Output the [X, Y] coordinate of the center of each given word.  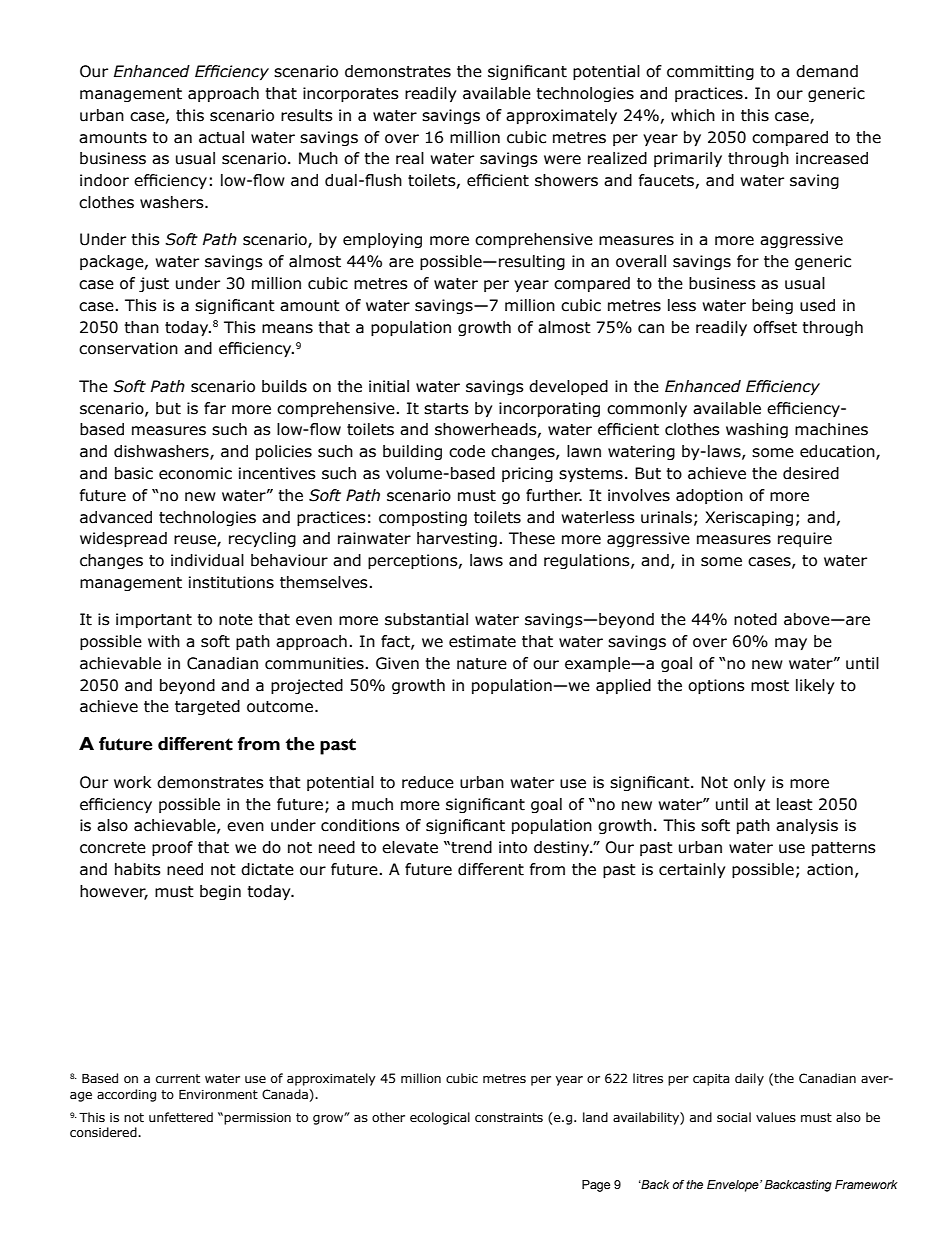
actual [221, 137]
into [513, 847]
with [164, 641]
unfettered [181, 1117]
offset [775, 327]
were [562, 160]
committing [710, 72]
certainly [692, 870]
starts [446, 409]
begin [220, 892]
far [215, 408]
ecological [440, 1118]
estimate [482, 641]
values [776, 1117]
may [791, 644]
